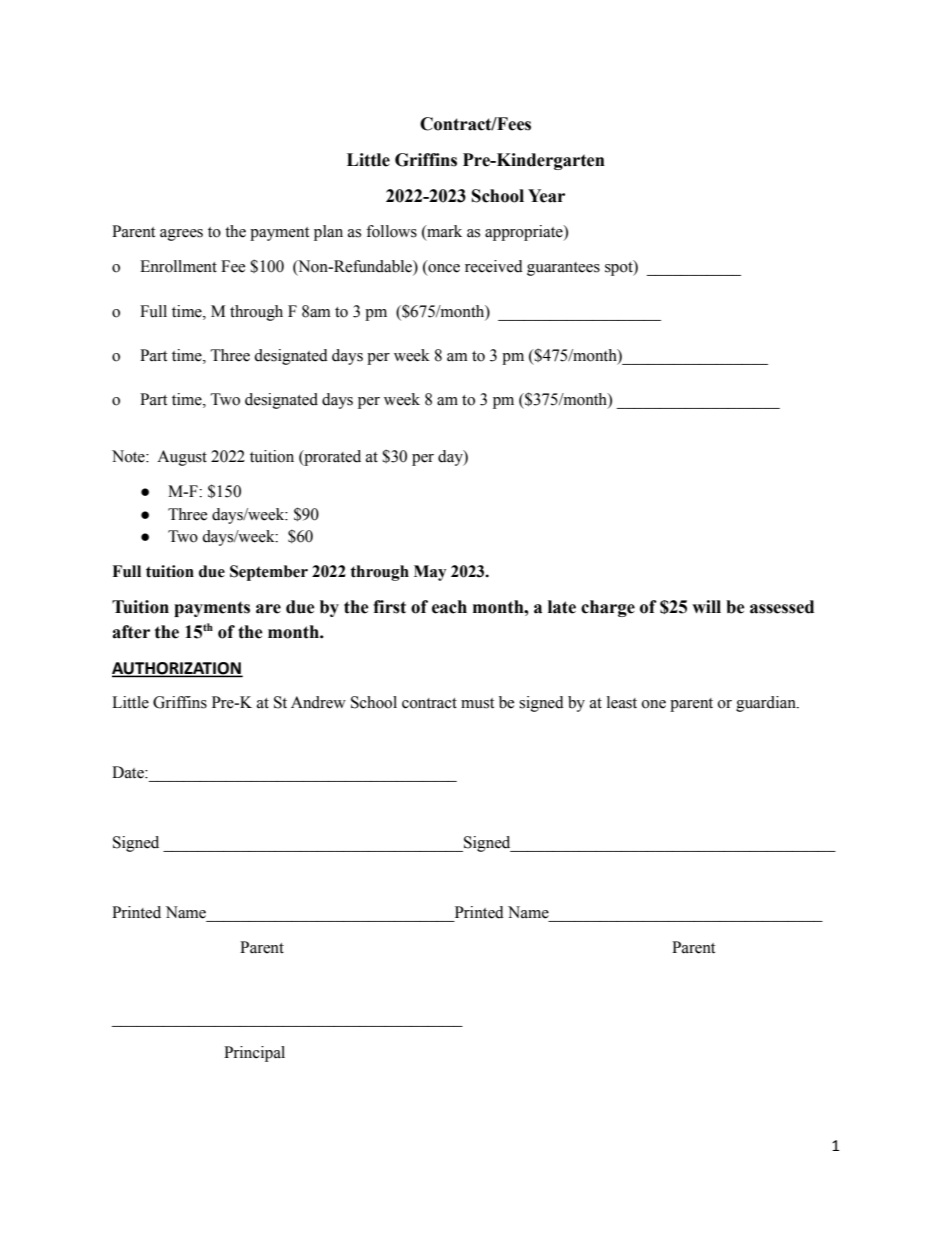  Describe the element at coordinates (254, 1054) in the image. I see `Principal` at that location.
